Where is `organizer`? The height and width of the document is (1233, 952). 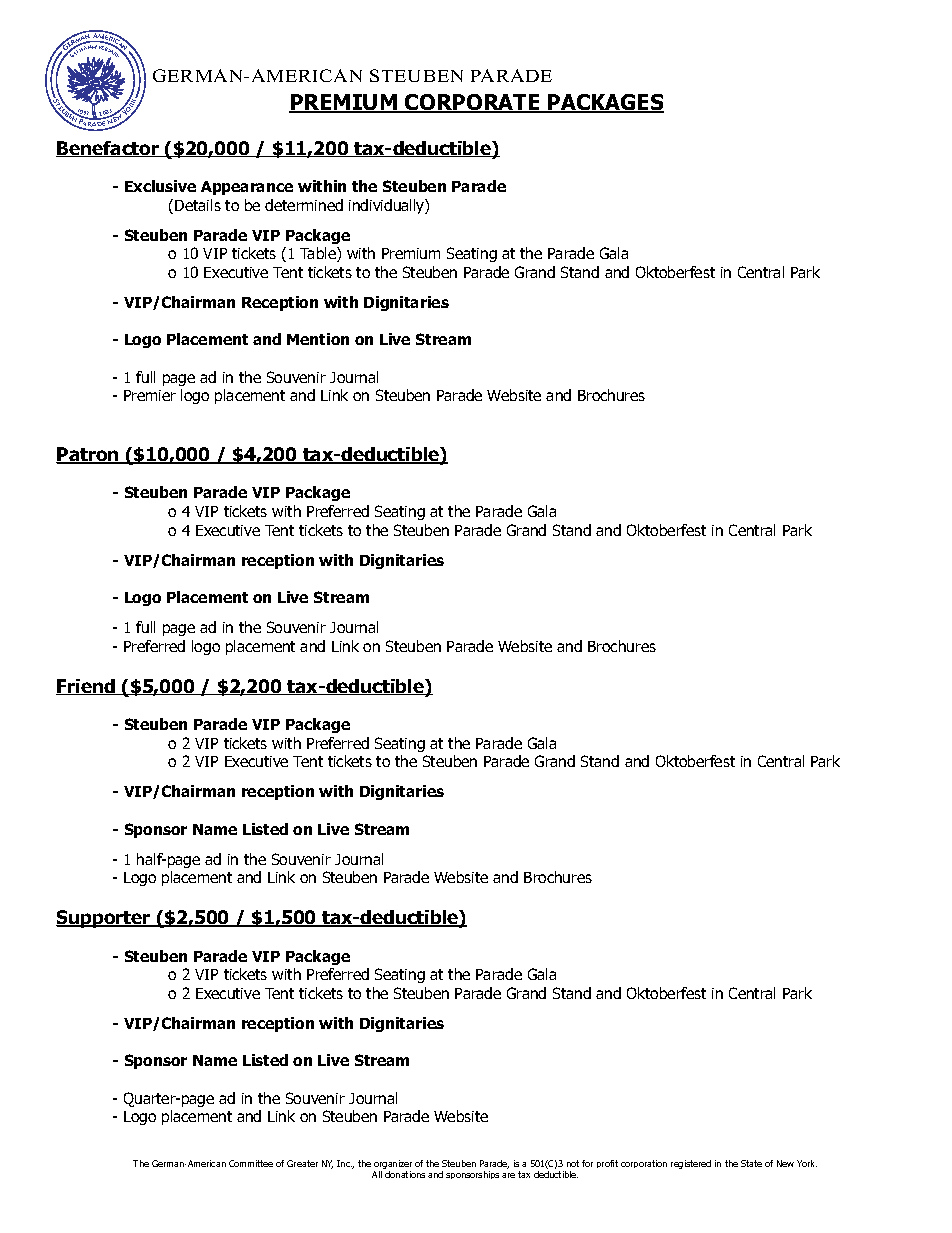 organizer is located at coordinates (393, 1166).
